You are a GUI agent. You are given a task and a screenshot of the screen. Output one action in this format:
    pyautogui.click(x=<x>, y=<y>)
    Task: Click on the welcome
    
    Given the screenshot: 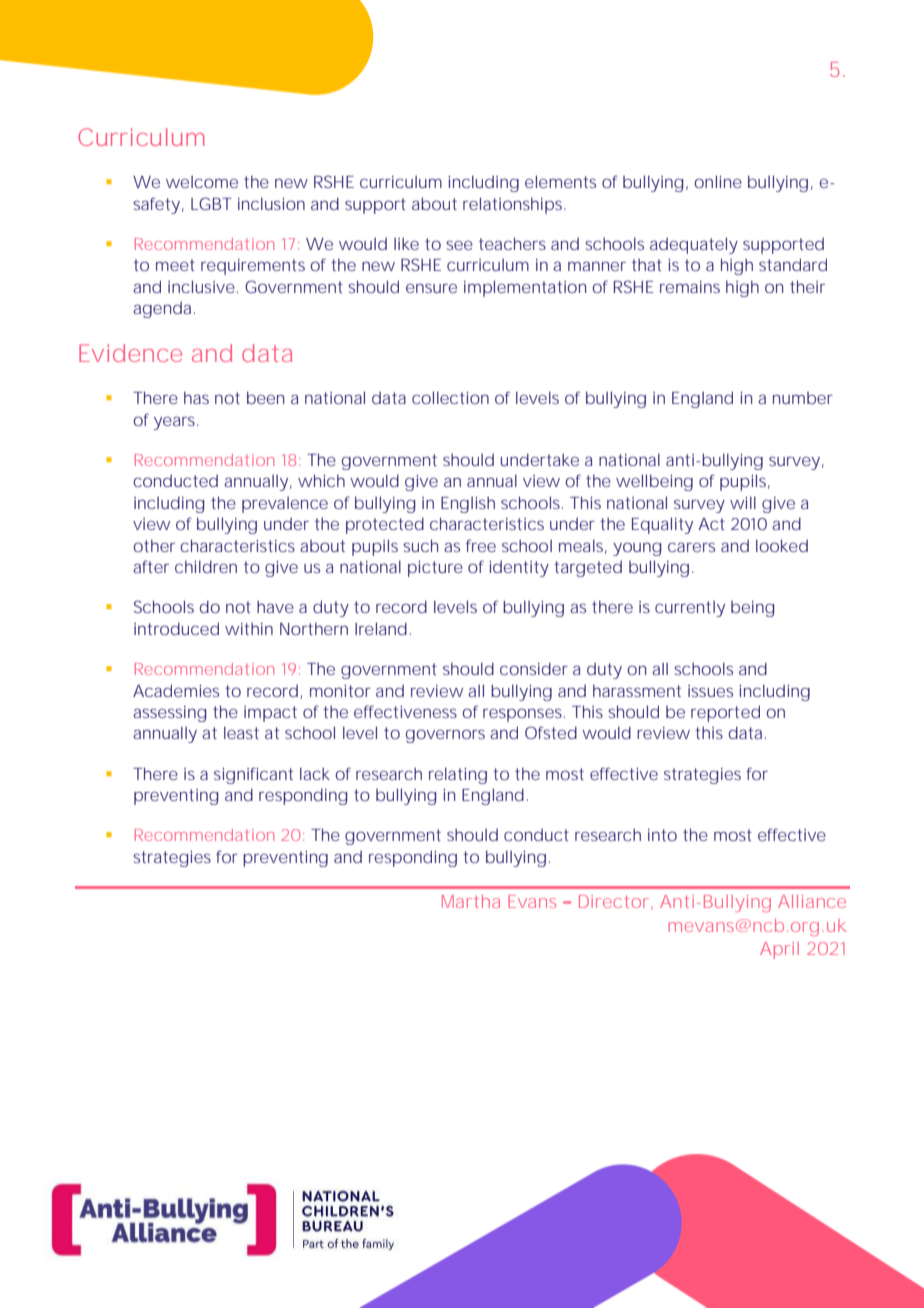 What is the action you would take?
    pyautogui.click(x=202, y=182)
